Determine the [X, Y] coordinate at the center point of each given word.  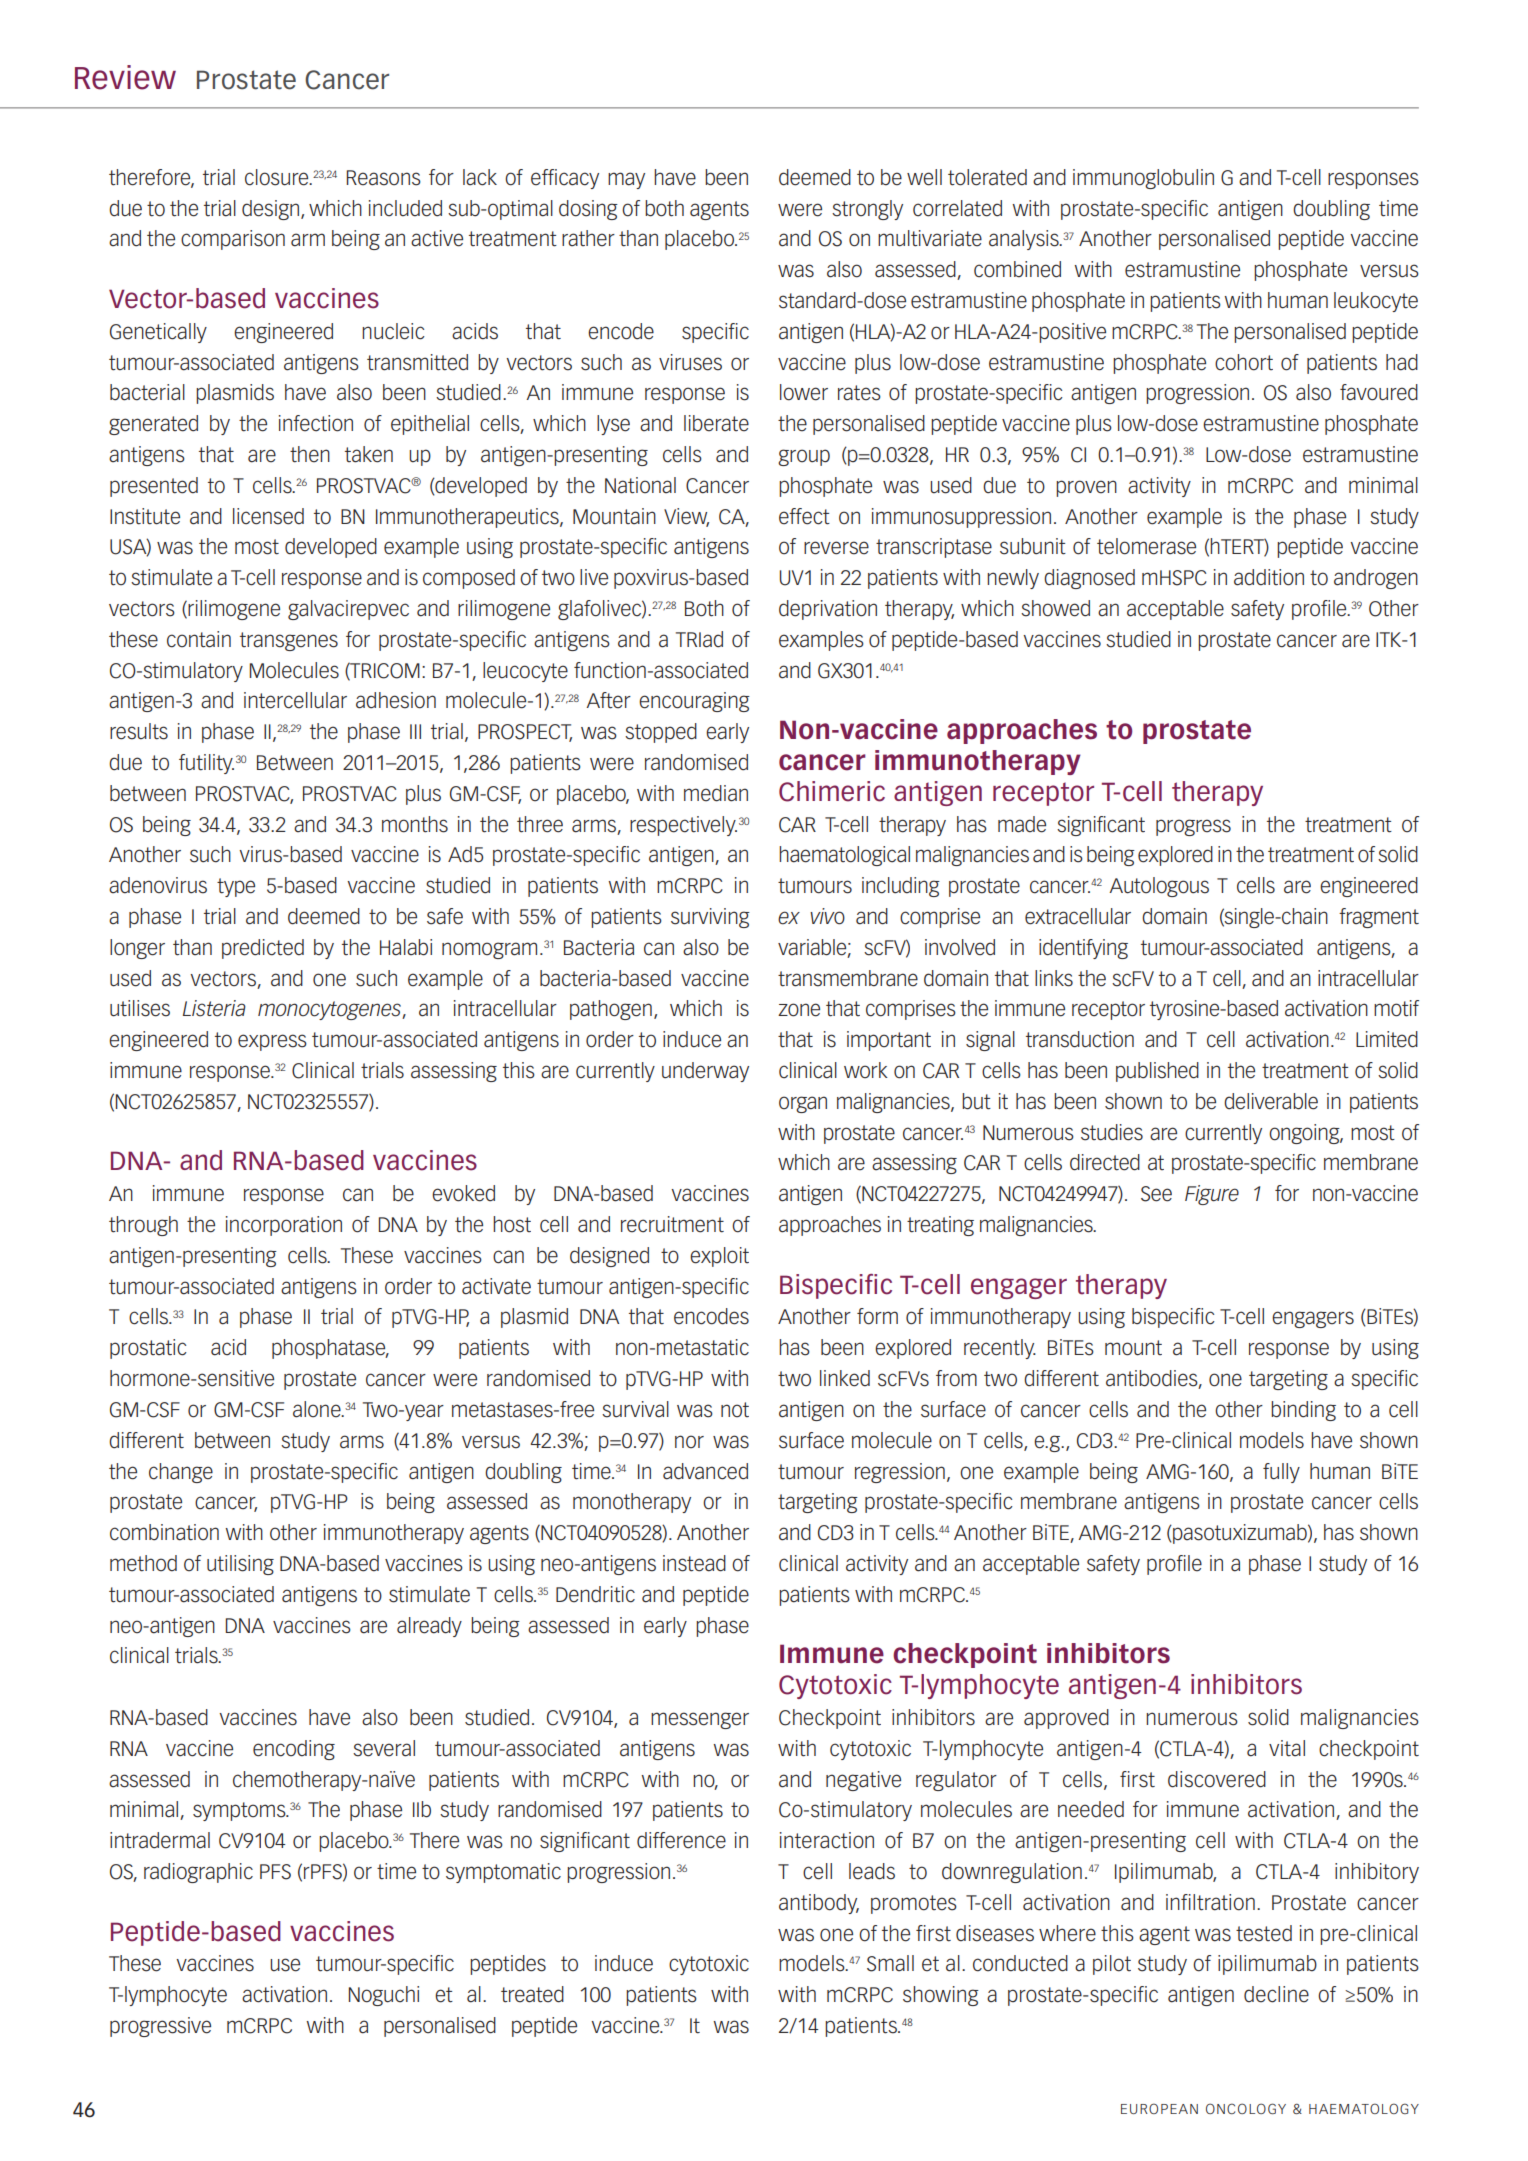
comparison [233, 240]
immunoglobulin [1143, 179]
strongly [867, 210]
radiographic [198, 1873]
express [272, 1042]
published [1157, 1072]
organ [803, 1104]
